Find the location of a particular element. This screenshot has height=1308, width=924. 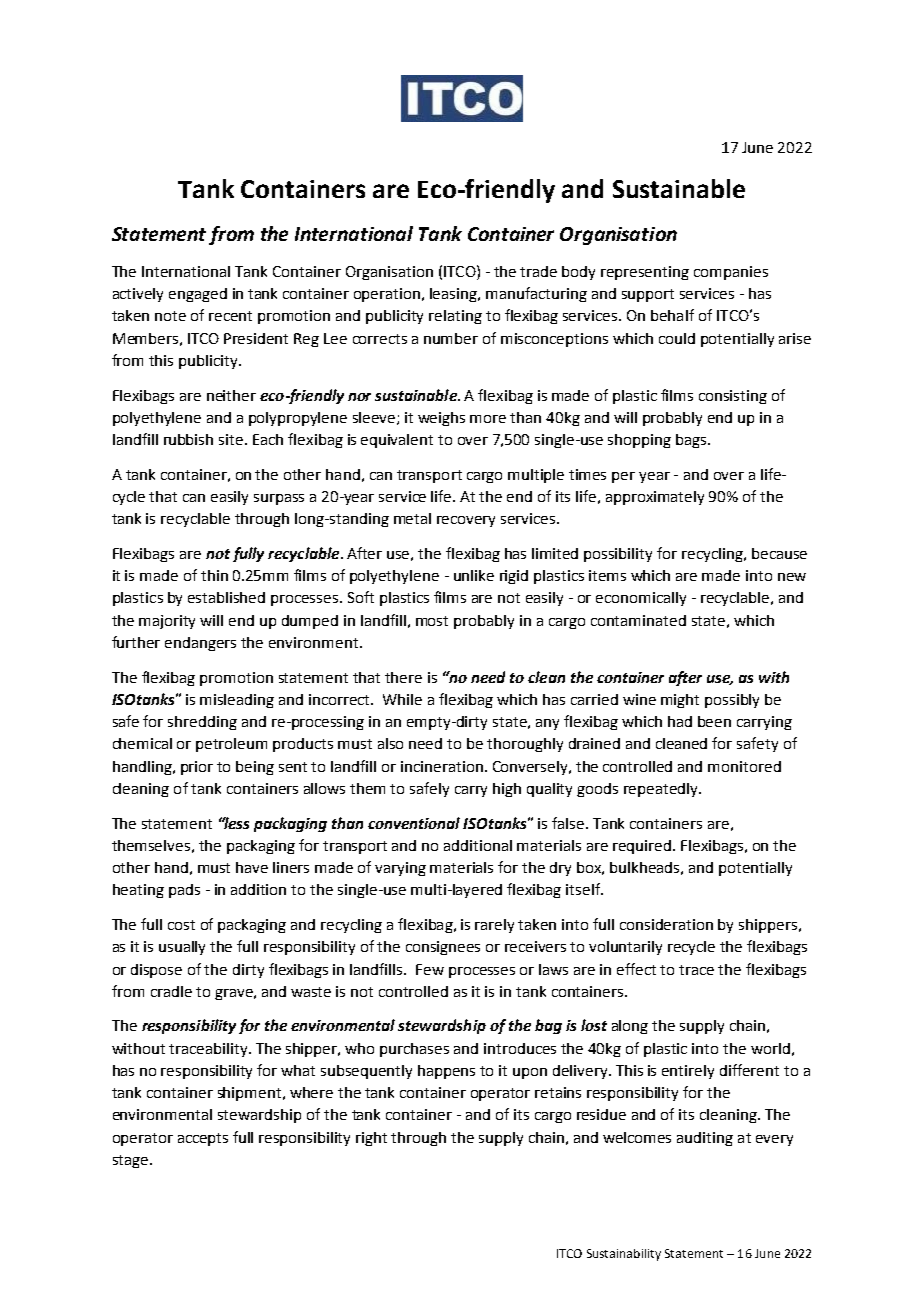

consideration is located at coordinates (666, 924).
